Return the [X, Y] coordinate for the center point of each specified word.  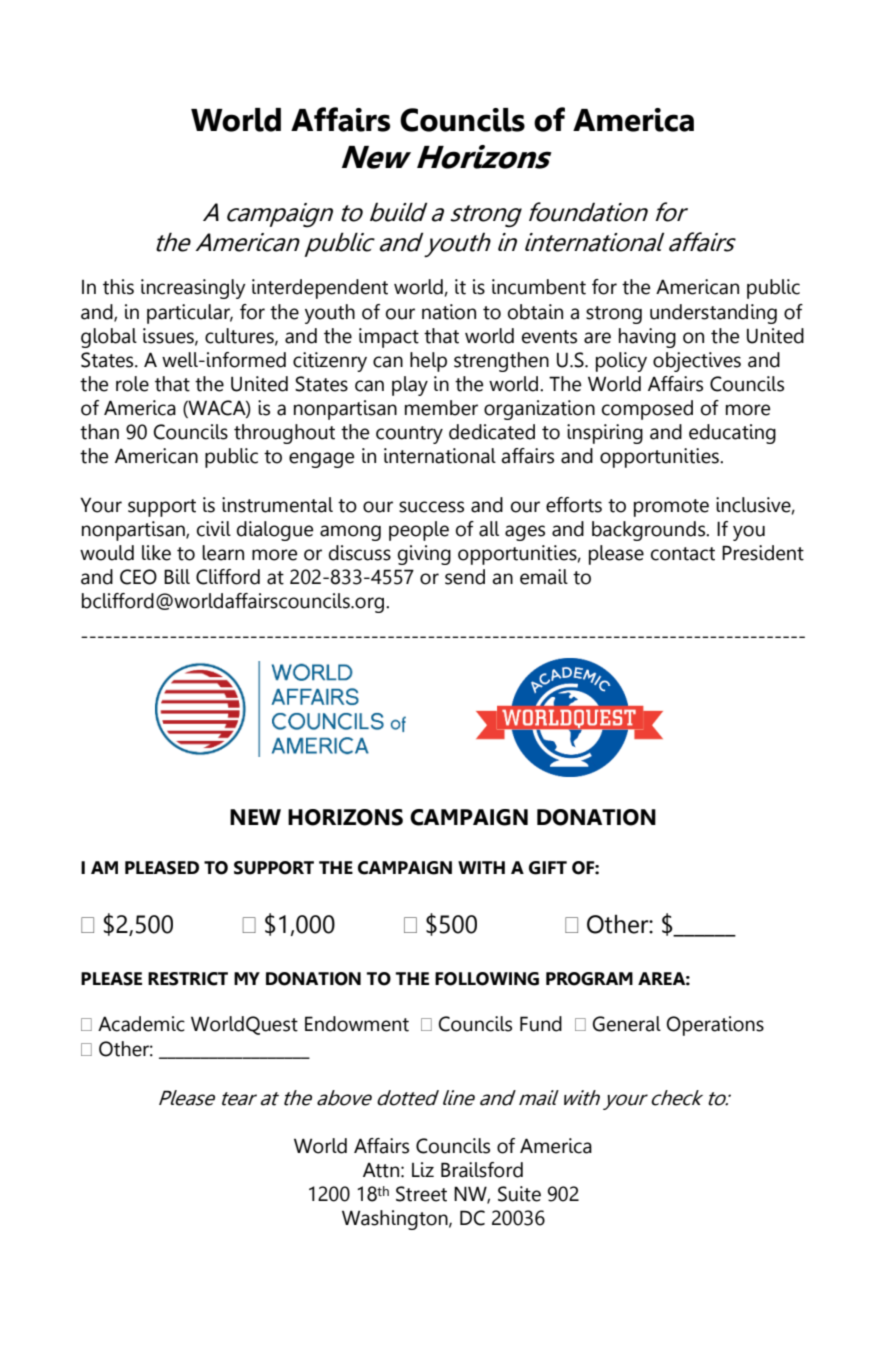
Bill [177, 576]
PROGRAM [589, 979]
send [465, 577]
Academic [141, 1024]
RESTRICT [188, 979]
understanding [713, 314]
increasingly [193, 289]
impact [389, 338]
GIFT [548, 868]
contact [683, 554]
